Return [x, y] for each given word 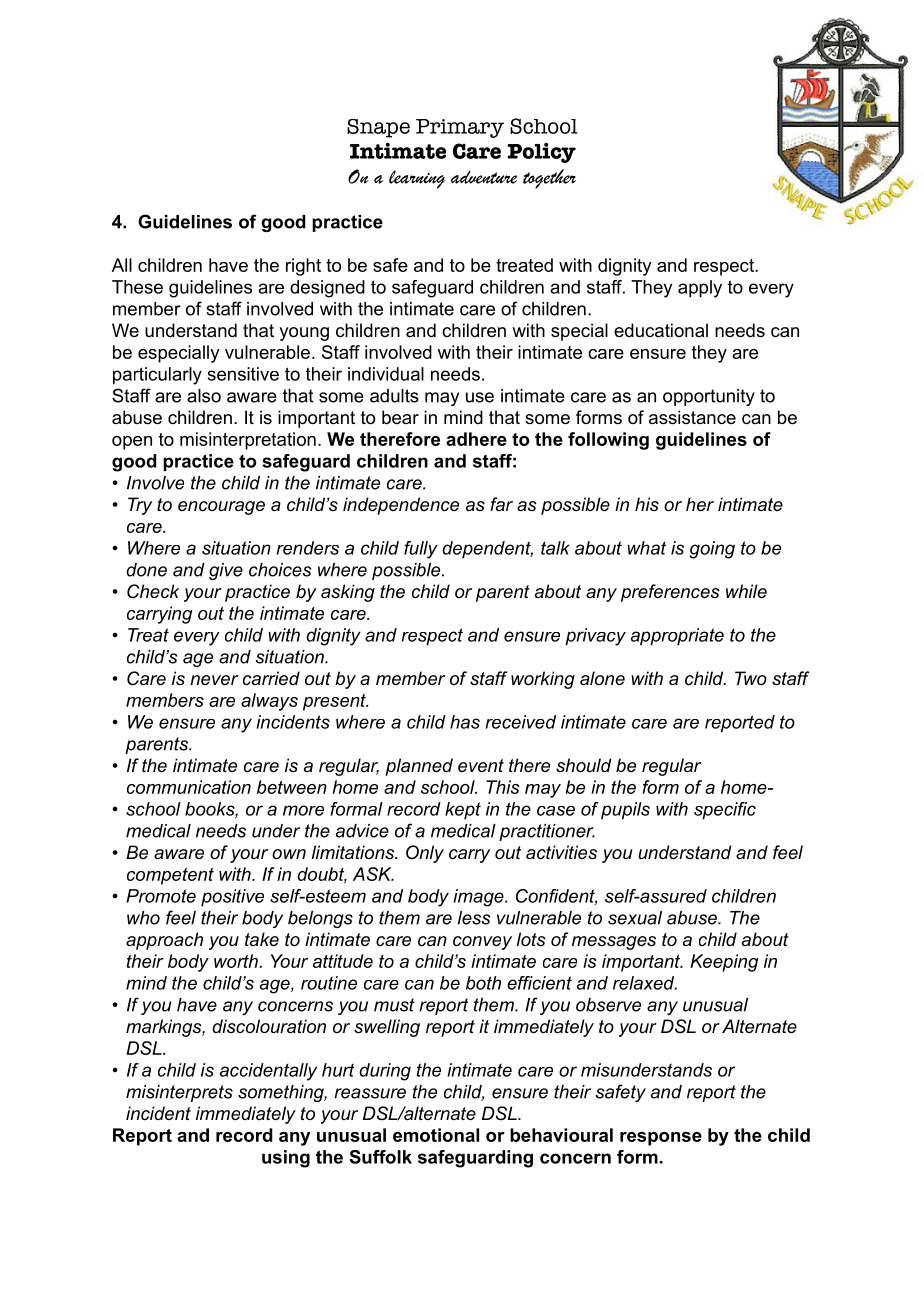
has [465, 722]
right [303, 267]
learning [417, 179]
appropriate [677, 637]
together [549, 179]
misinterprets [179, 1093]
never [214, 680]
